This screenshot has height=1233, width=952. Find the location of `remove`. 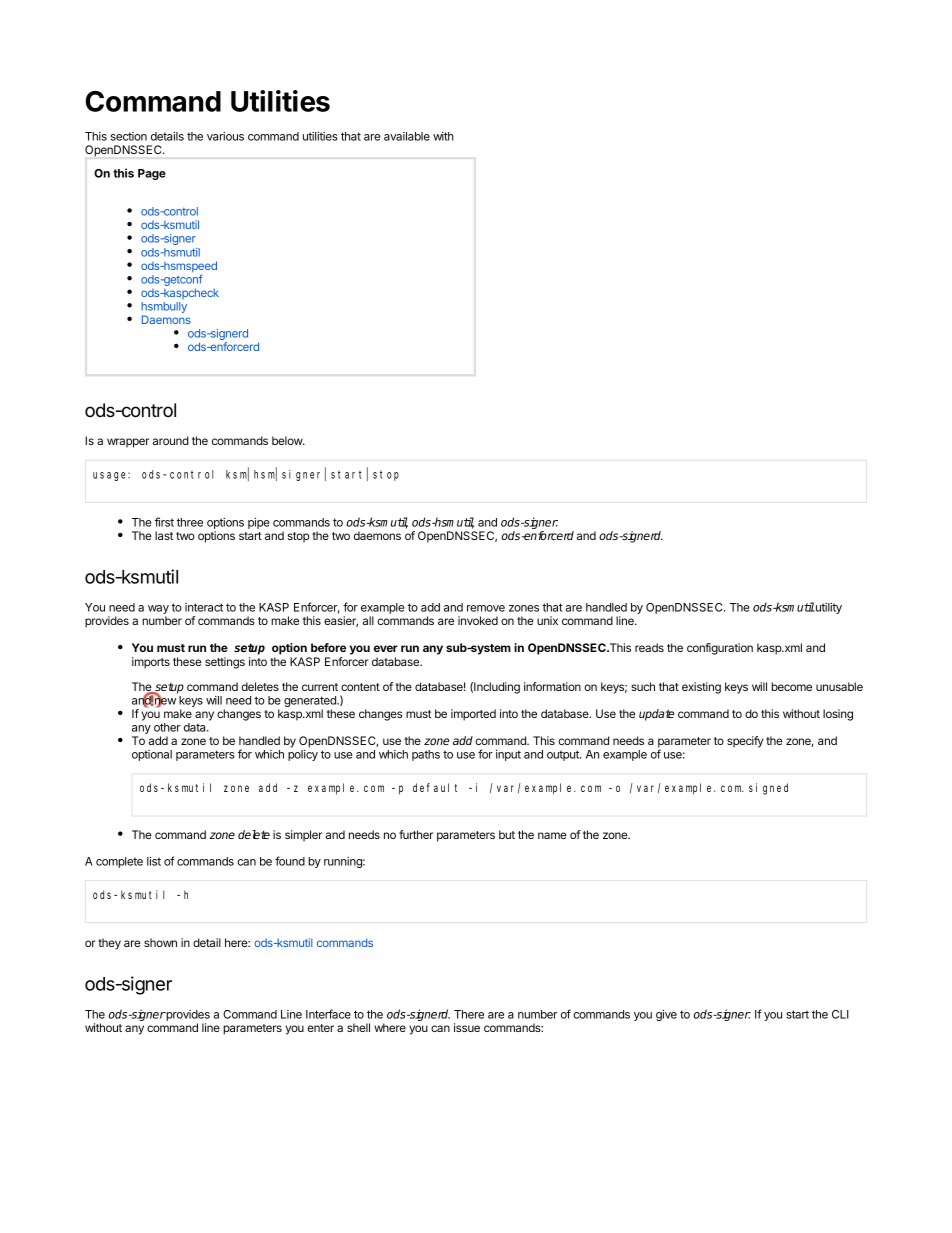

remove is located at coordinates (486, 608).
